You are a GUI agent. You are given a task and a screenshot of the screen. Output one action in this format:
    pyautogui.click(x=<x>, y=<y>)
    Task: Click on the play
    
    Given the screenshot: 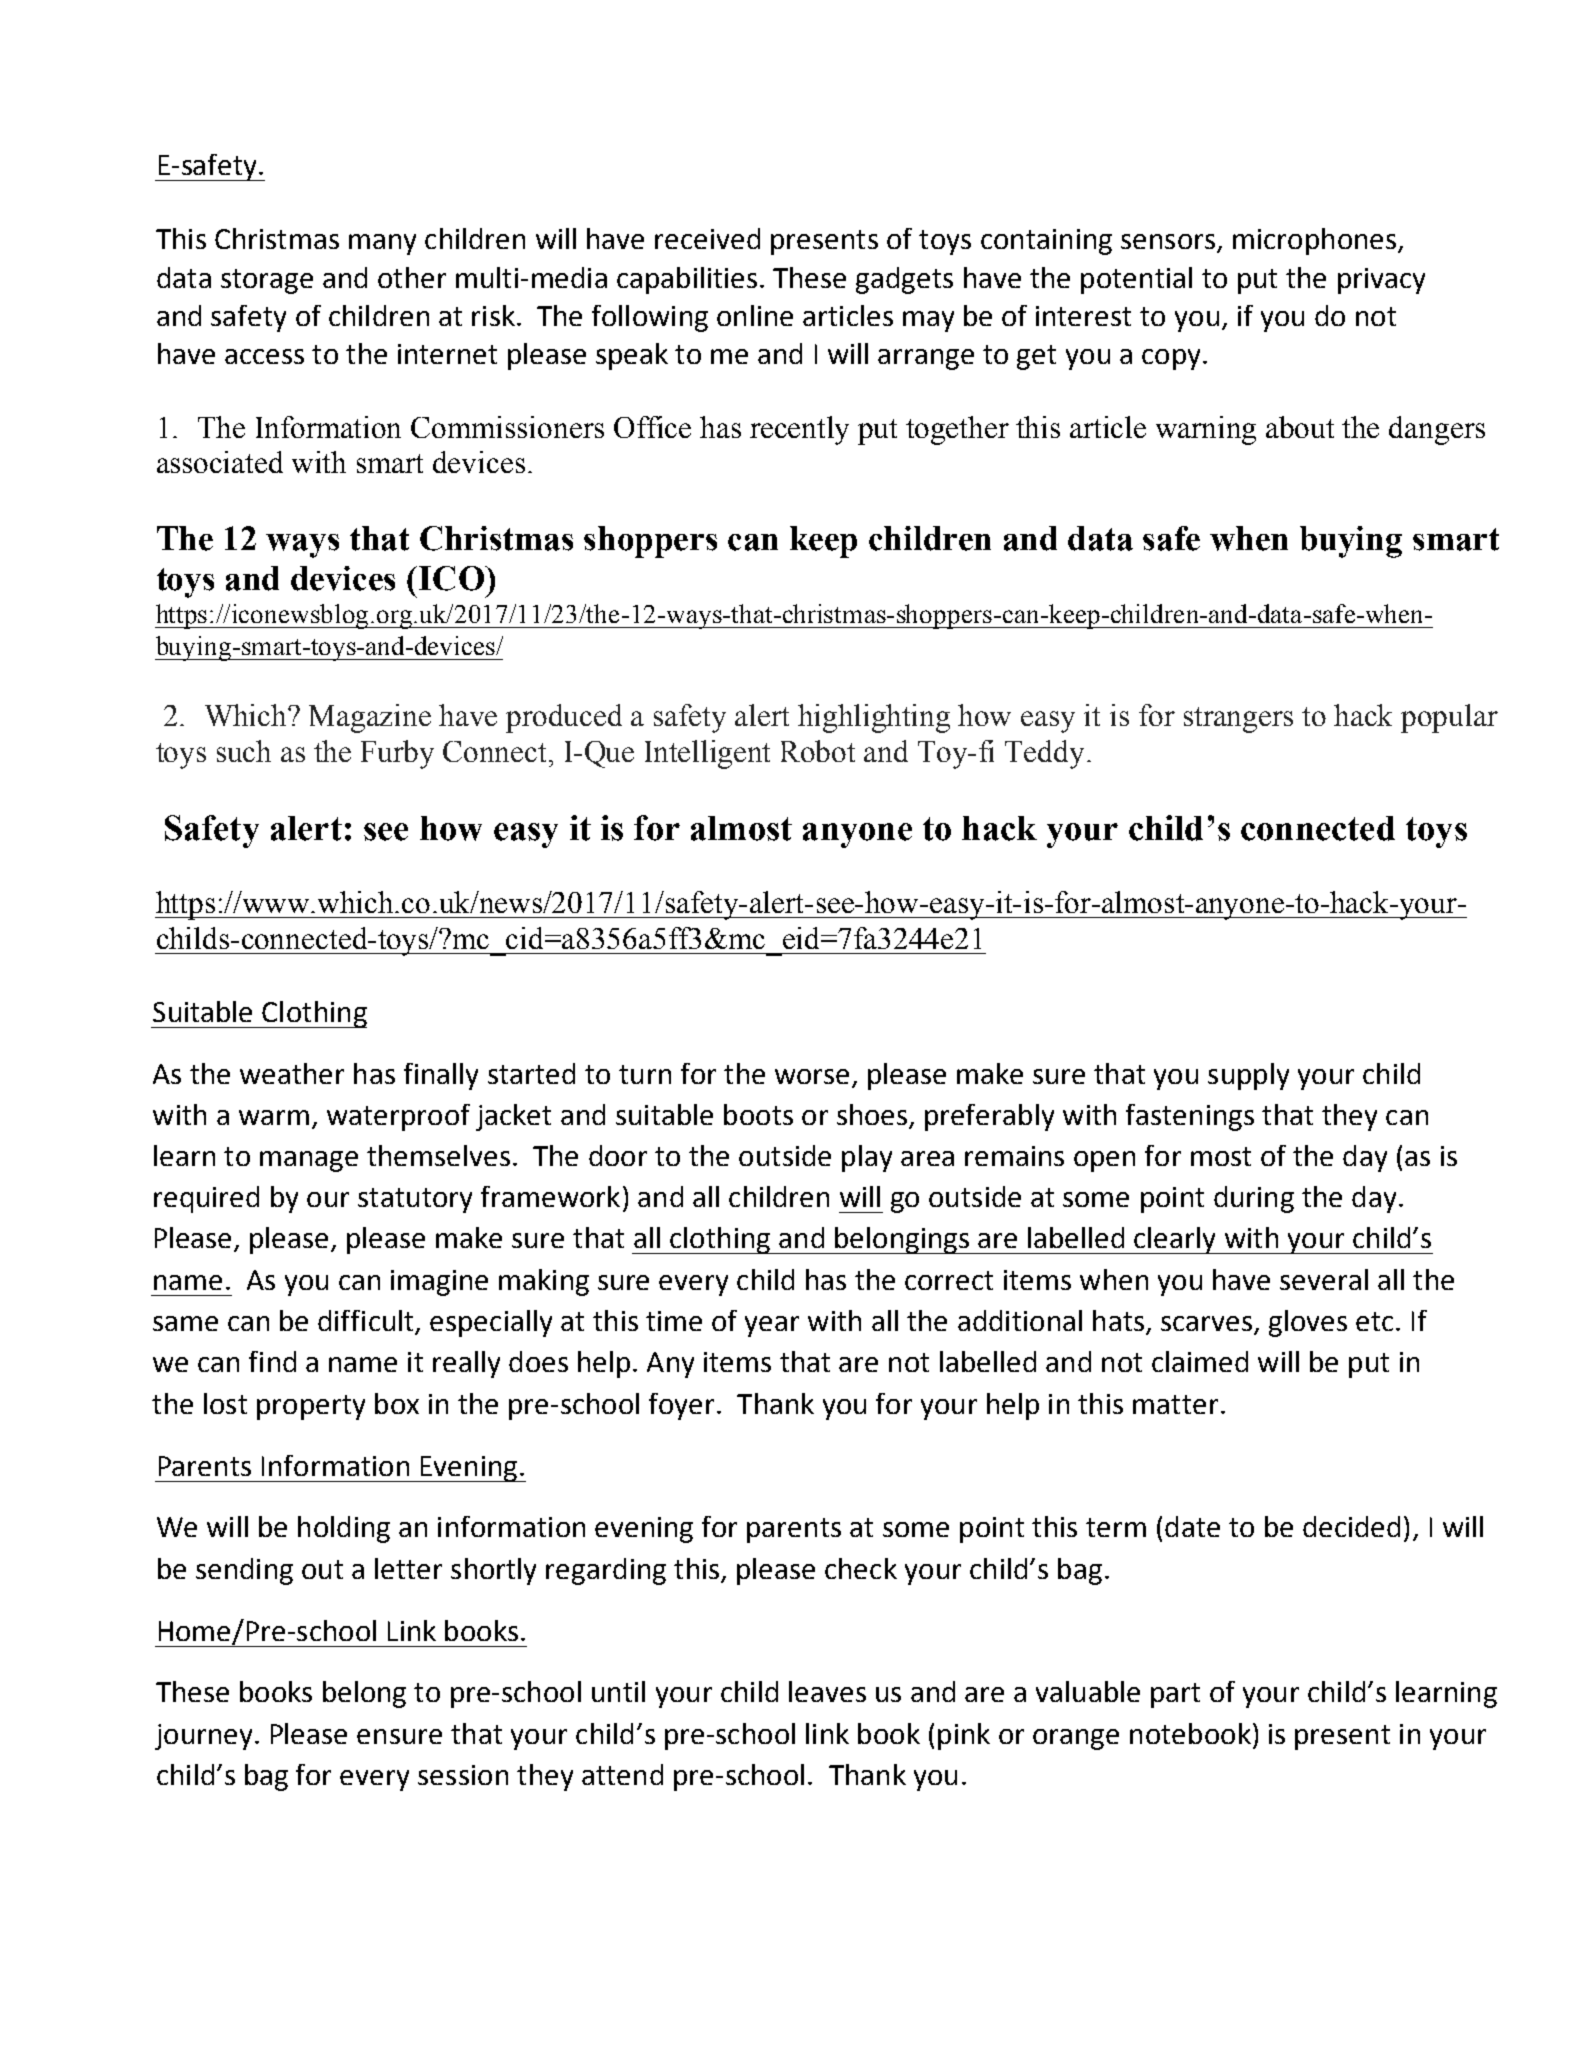 What is the action you would take?
    pyautogui.click(x=867, y=1158)
